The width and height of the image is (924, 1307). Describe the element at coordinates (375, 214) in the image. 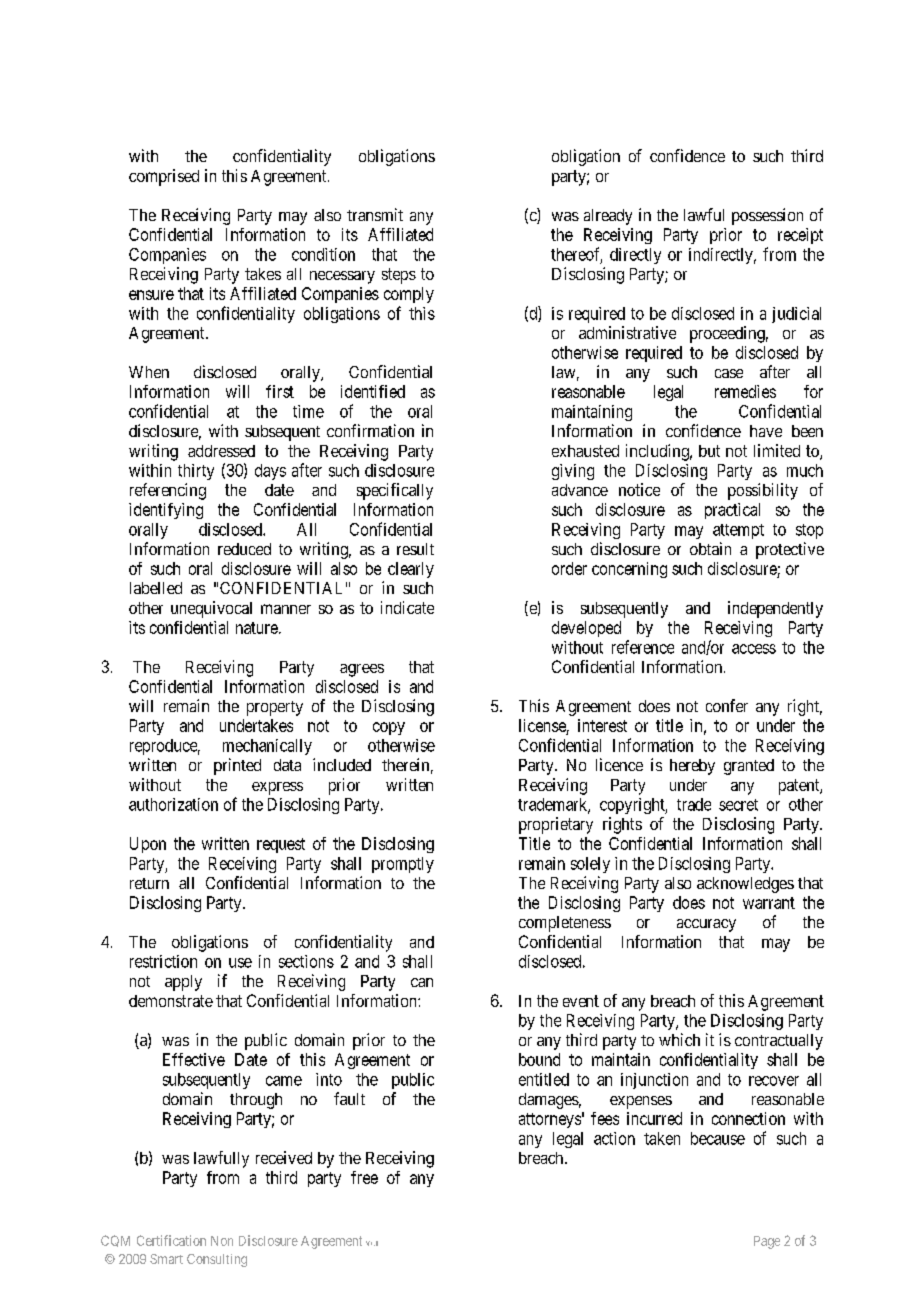

I see `transmit` at that location.
